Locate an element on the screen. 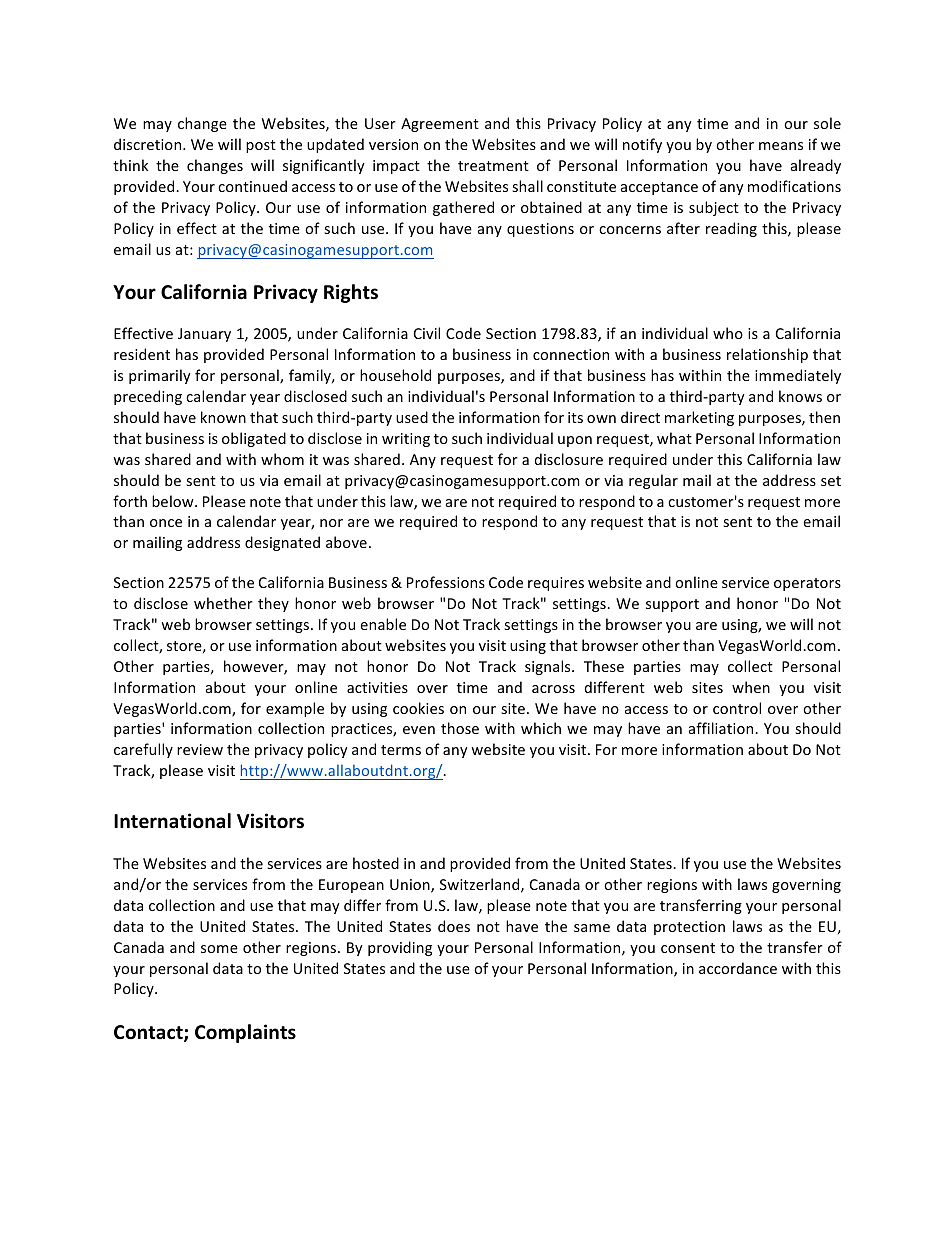 The height and width of the screenshot is (1233, 952). affiliation is located at coordinates (722, 728).
